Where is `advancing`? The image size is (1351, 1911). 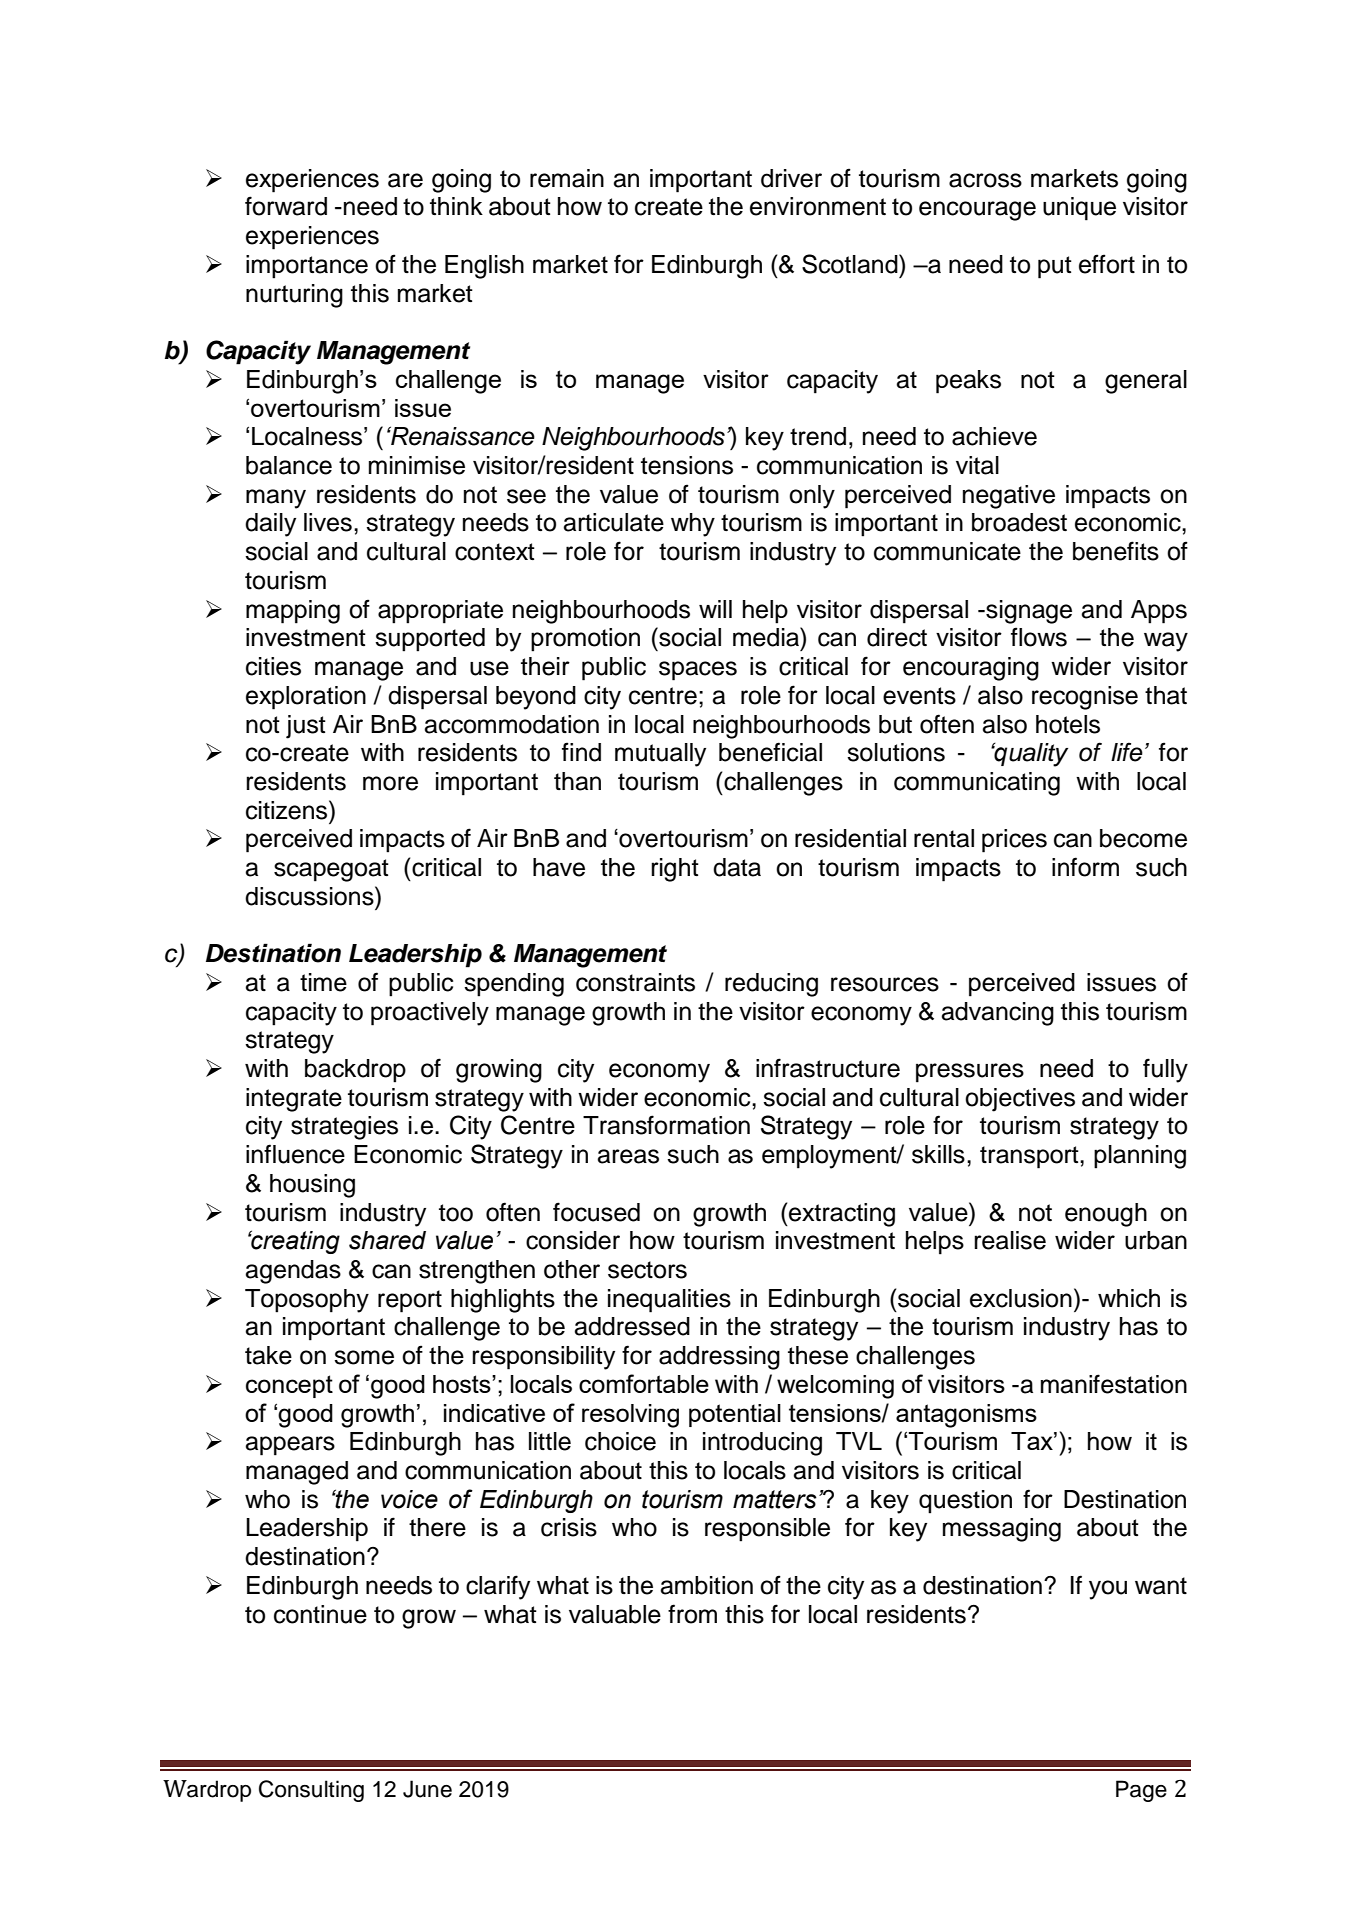 advancing is located at coordinates (998, 1014).
